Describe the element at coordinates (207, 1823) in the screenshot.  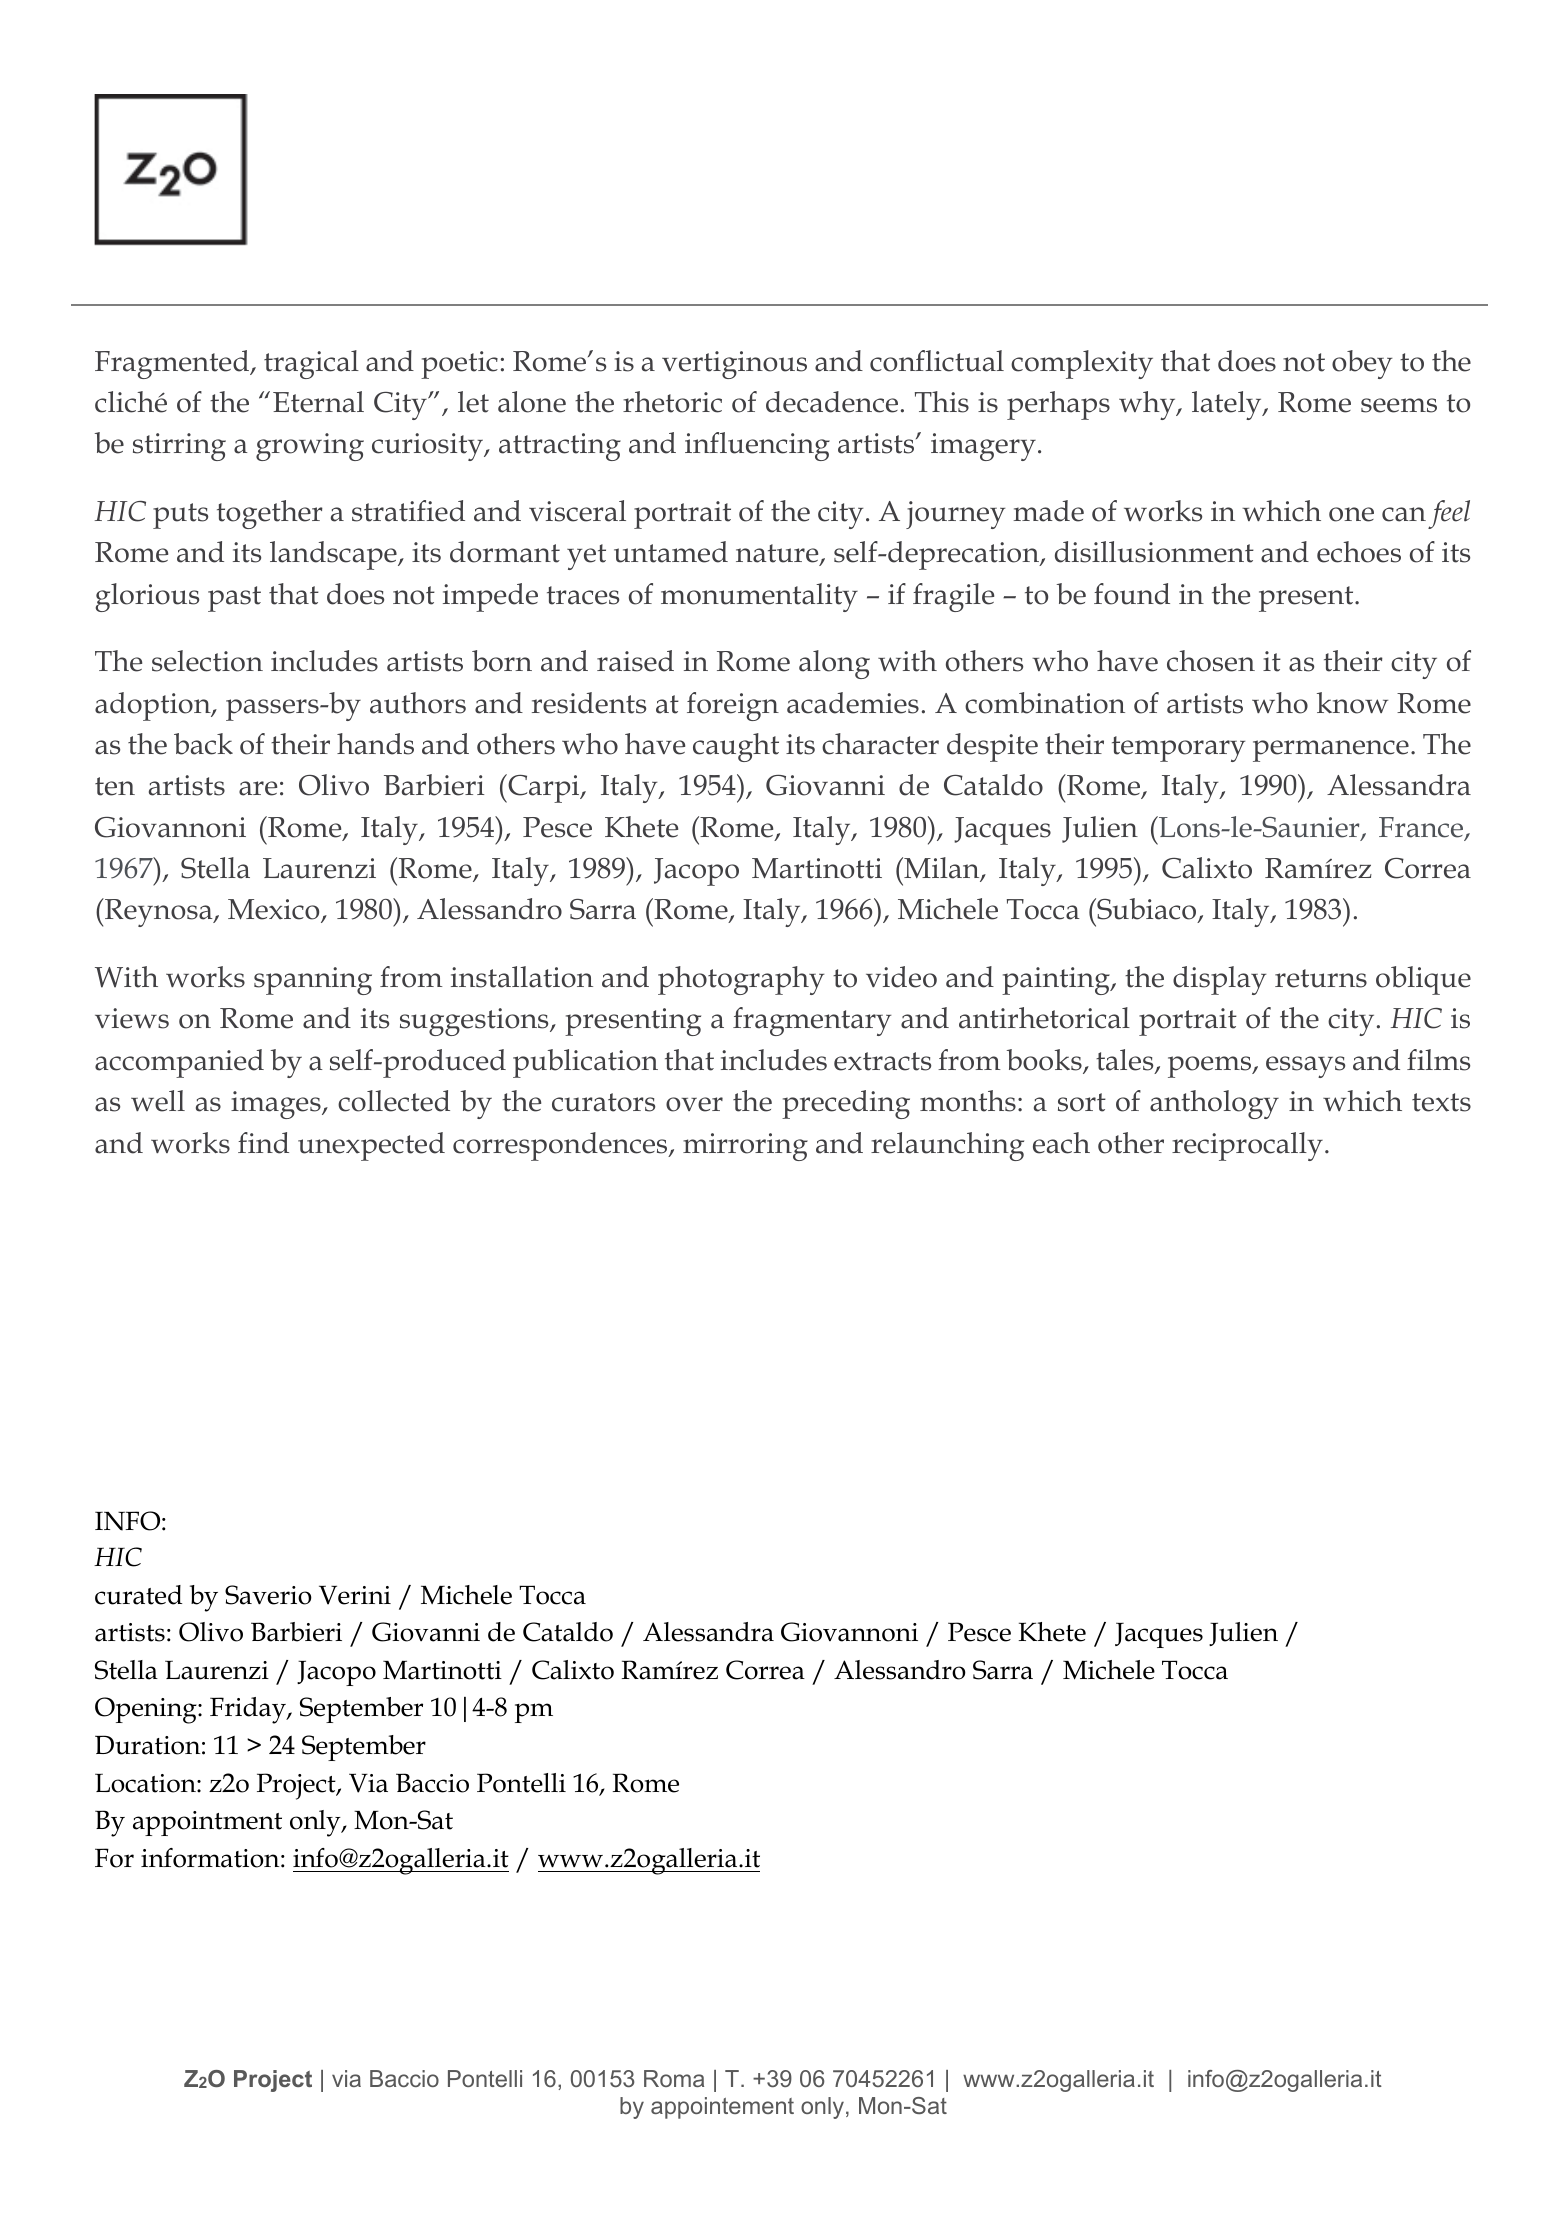
I see `appointment` at that location.
